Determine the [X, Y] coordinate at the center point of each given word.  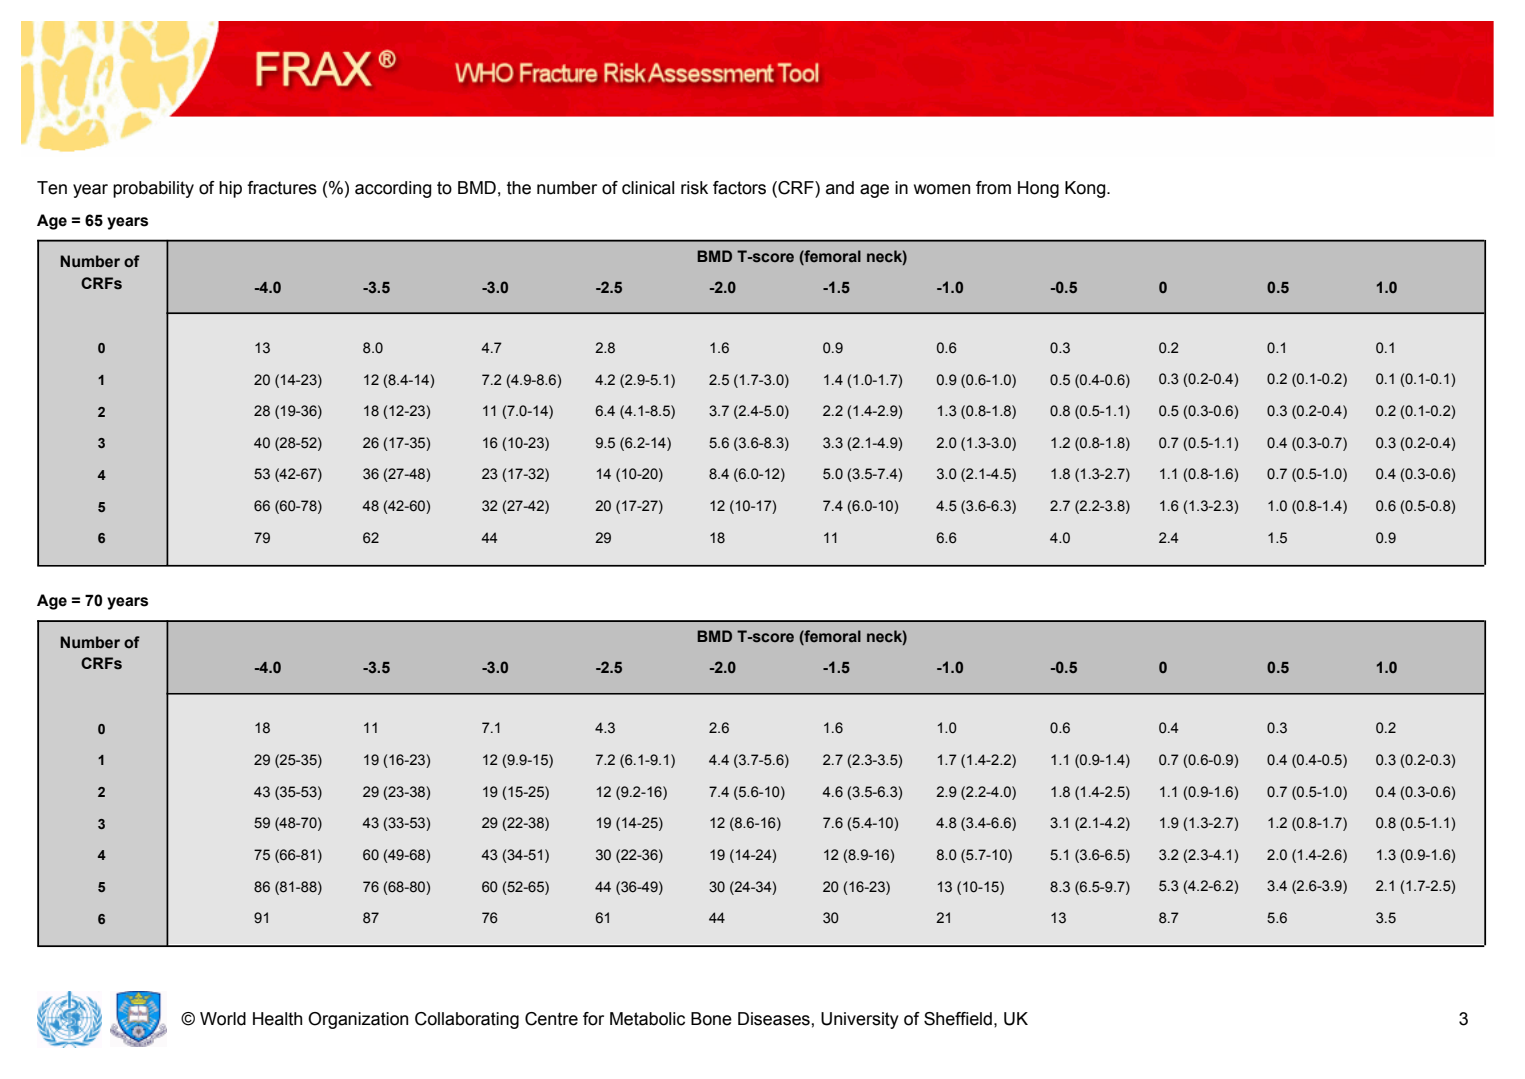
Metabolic [647, 1019]
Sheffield [958, 1019]
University [860, 1020]
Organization [358, 1020]
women [942, 189]
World [223, 1019]
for [593, 1019]
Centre [551, 1019]
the [519, 188]
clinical [648, 188]
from [993, 188]
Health [277, 1019]
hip [230, 189]
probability [153, 189]
